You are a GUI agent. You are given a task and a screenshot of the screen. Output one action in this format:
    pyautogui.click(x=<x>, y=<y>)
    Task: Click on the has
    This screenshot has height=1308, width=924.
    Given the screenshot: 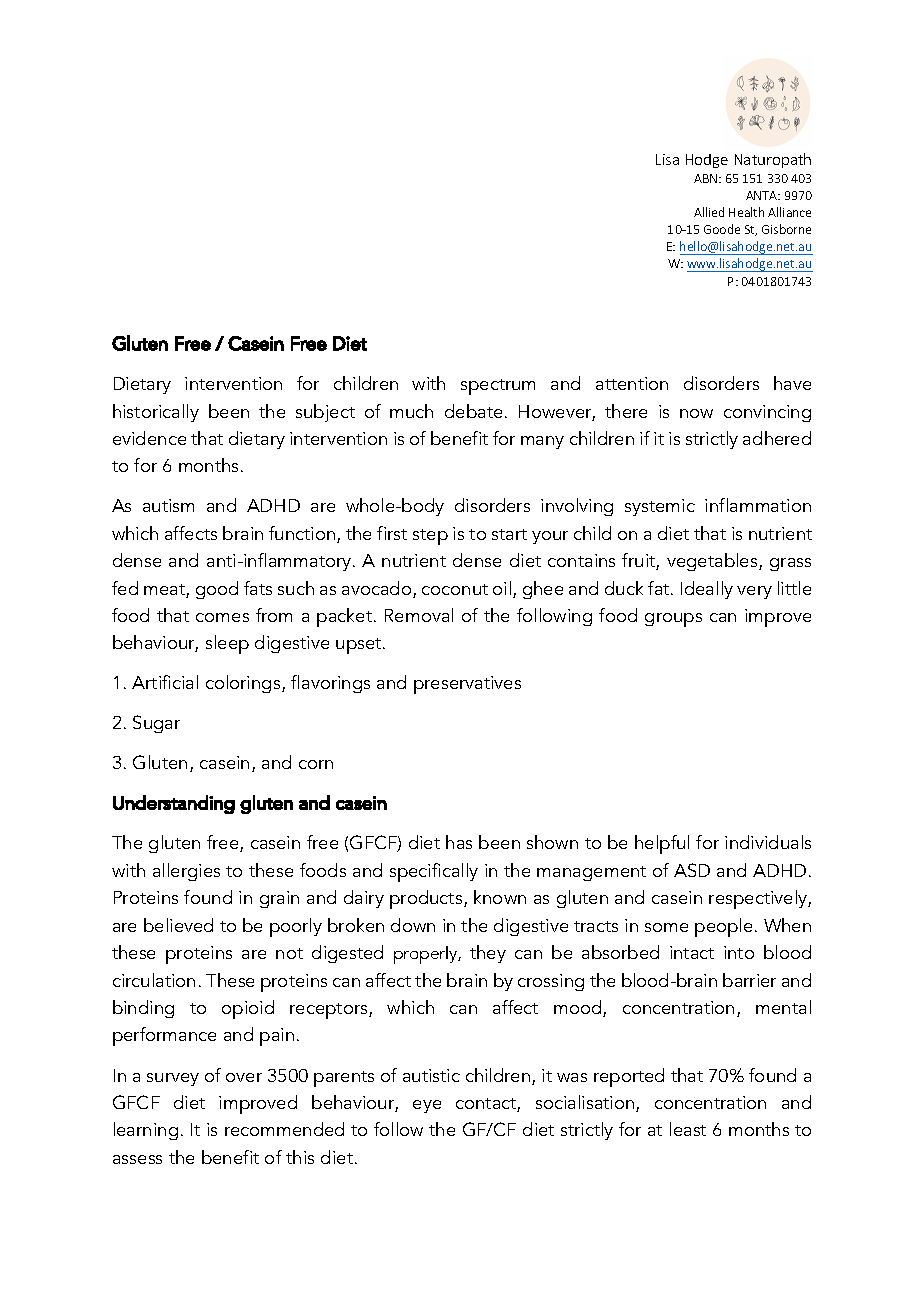 What is the action you would take?
    pyautogui.click(x=459, y=842)
